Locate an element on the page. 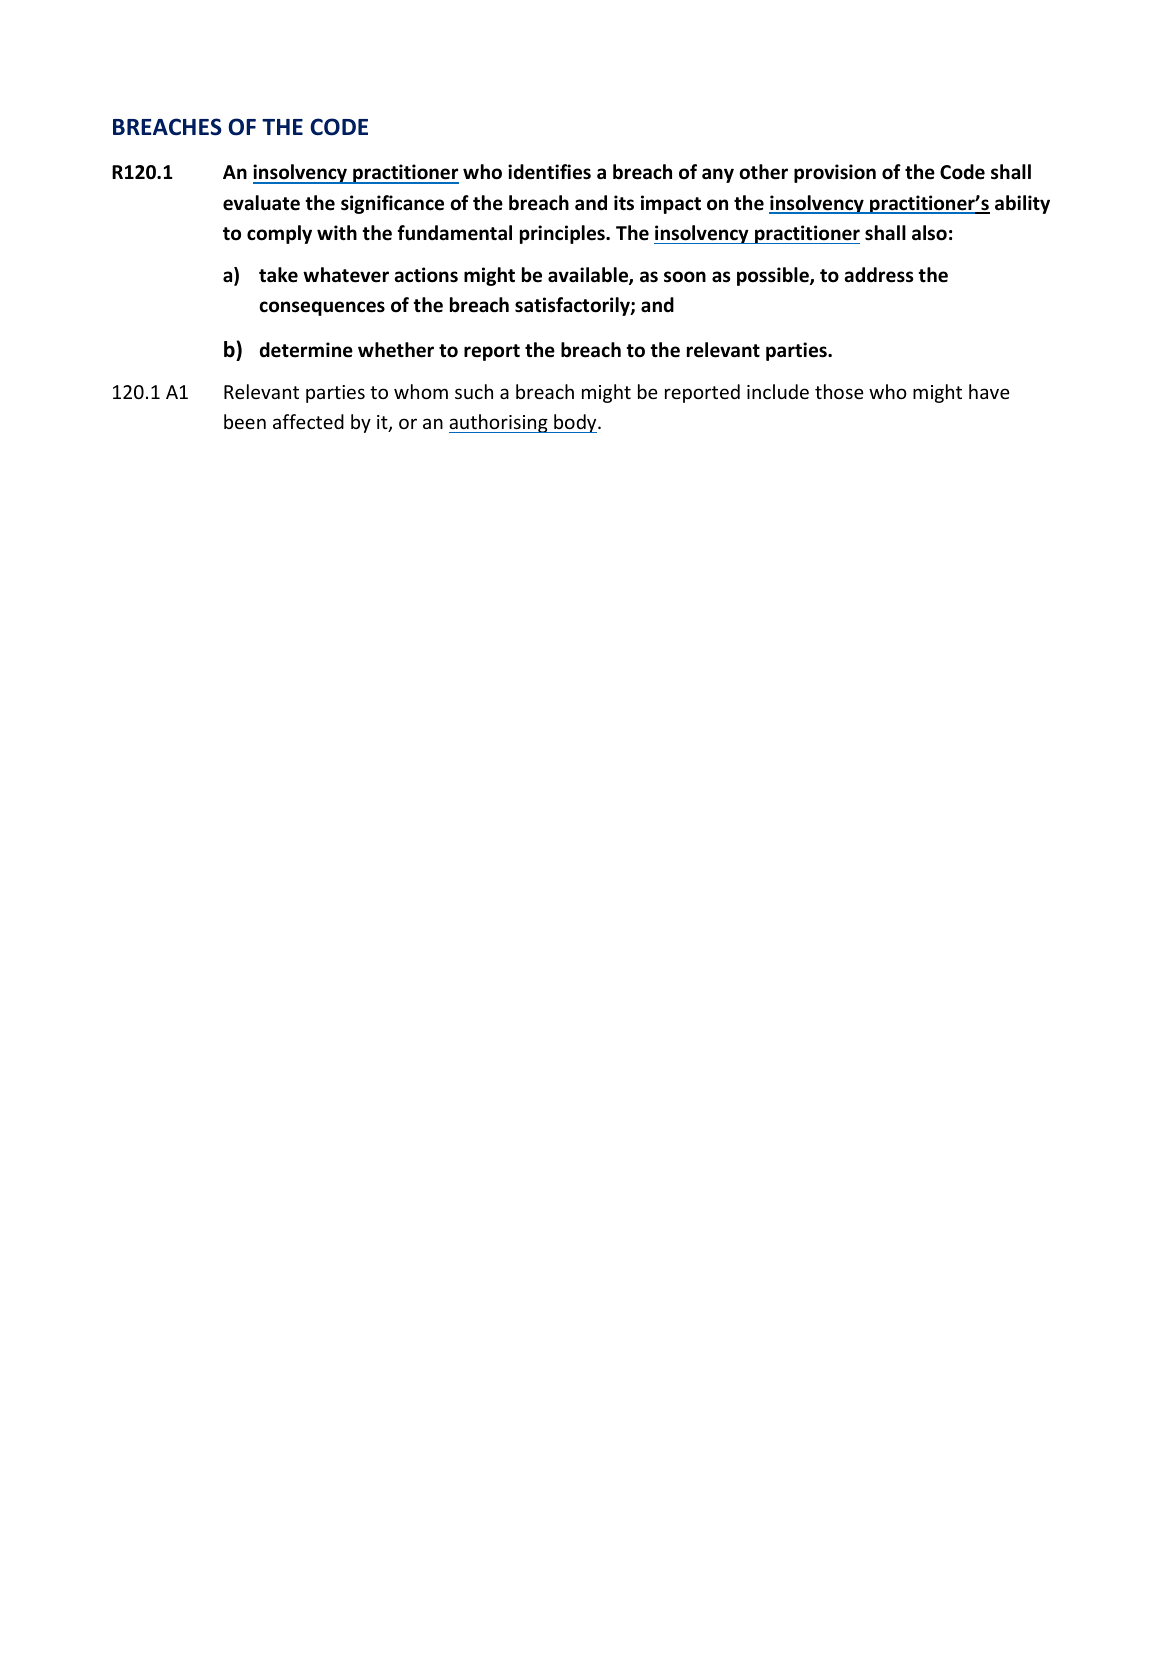 The width and height of the image is (1171, 1655). body is located at coordinates (575, 423).
